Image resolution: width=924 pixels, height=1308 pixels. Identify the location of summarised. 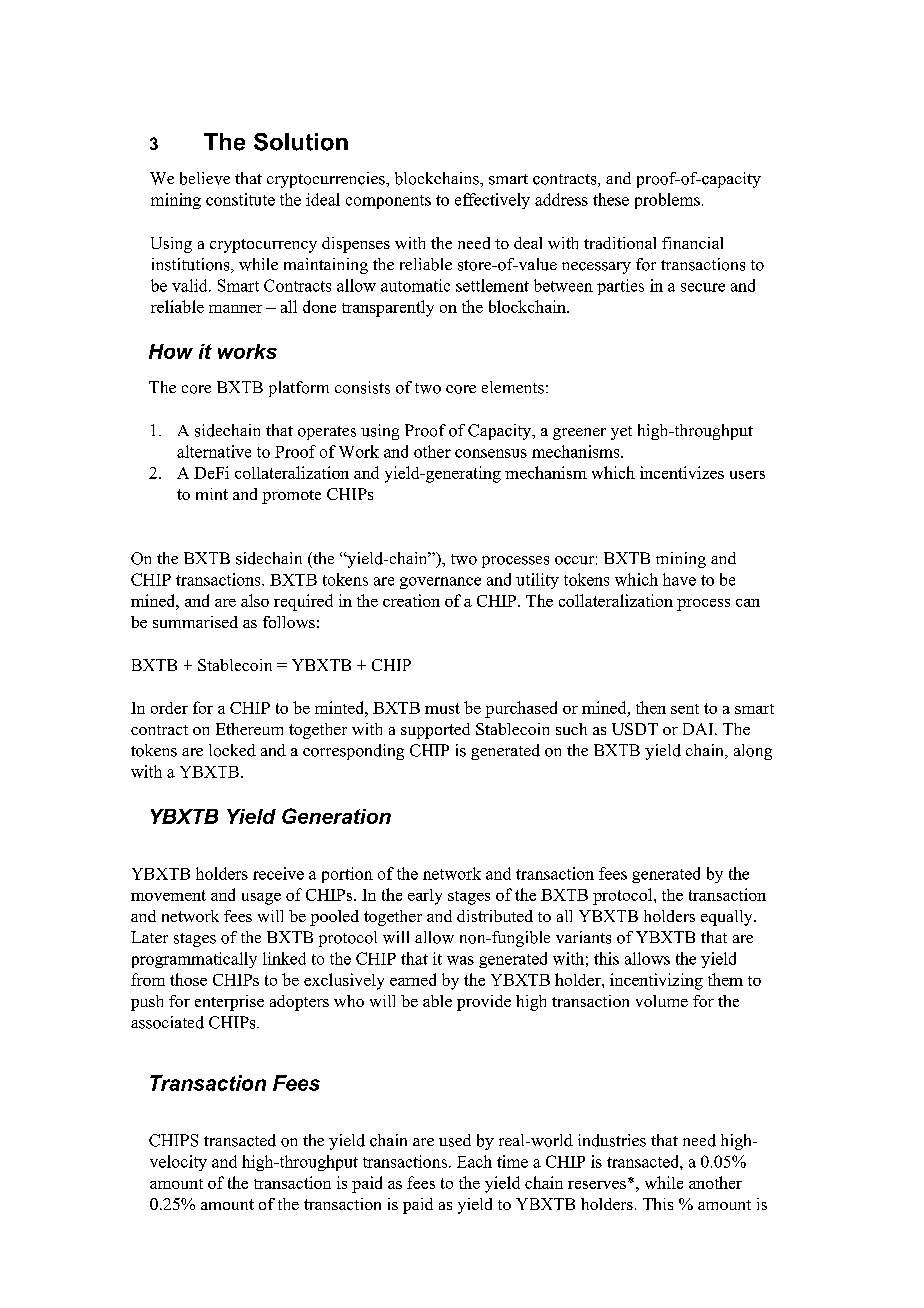
(195, 622).
